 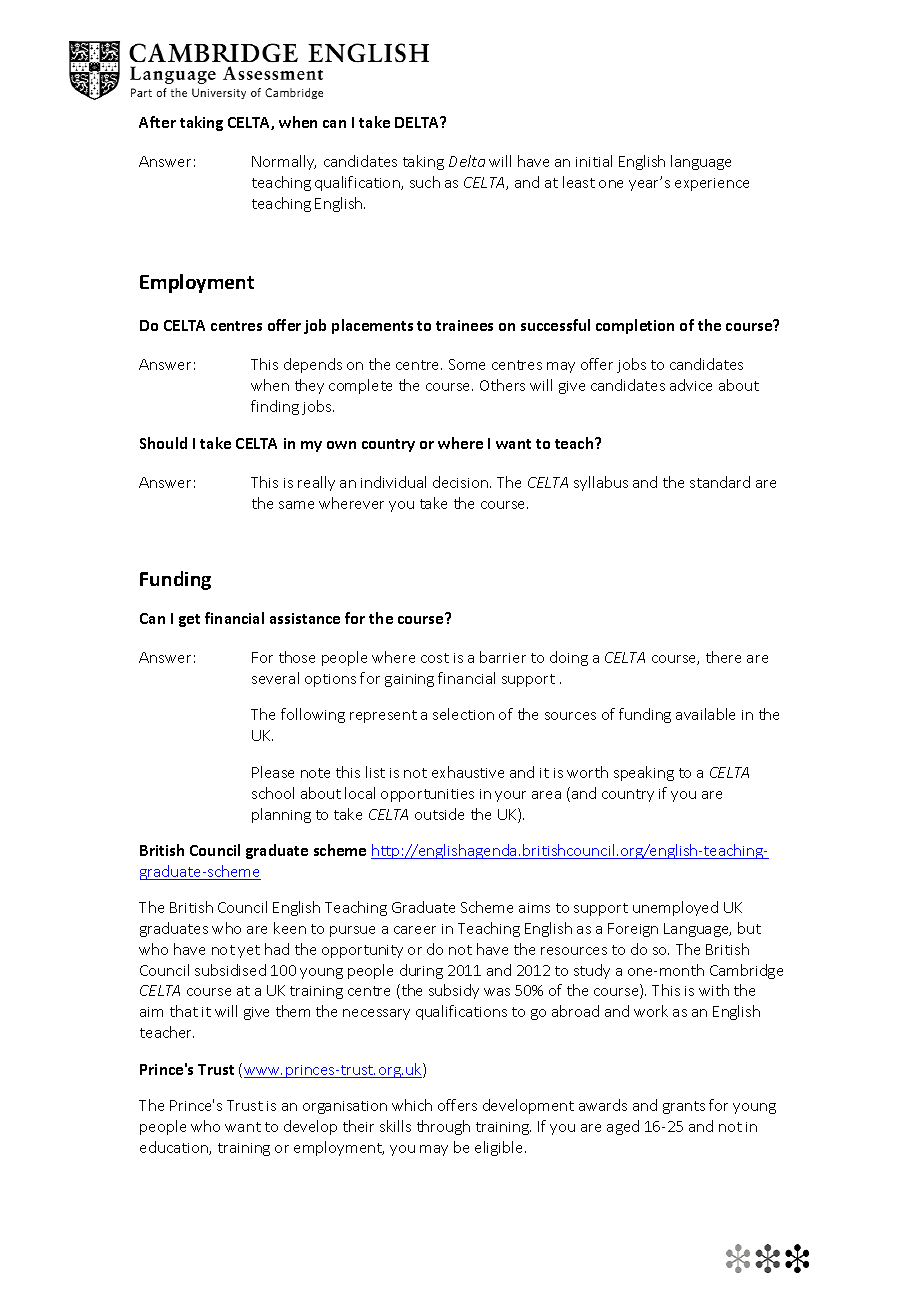 What do you see at coordinates (273, 772) in the screenshot?
I see `Please` at bounding box center [273, 772].
